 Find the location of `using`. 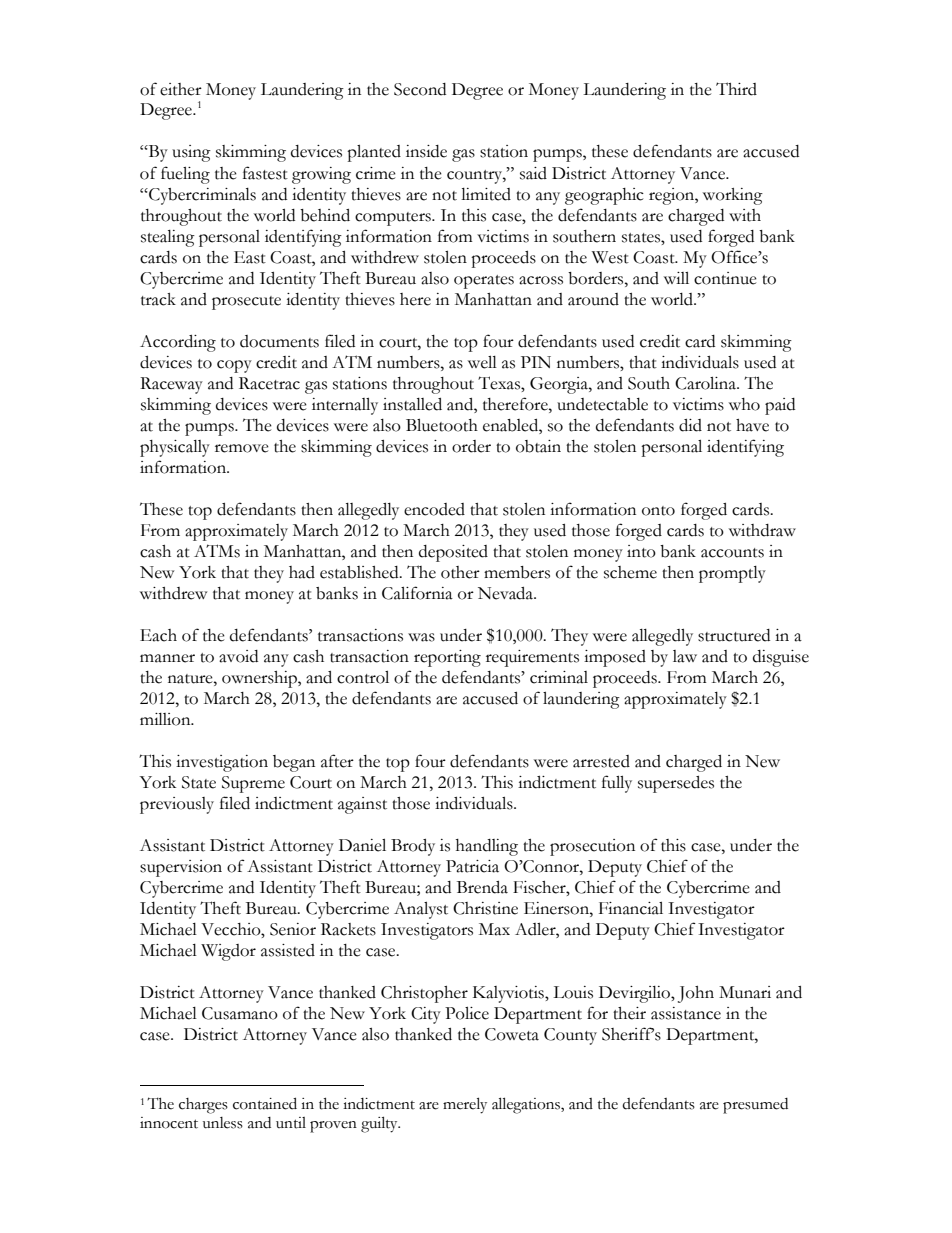

using is located at coordinates (191, 153).
